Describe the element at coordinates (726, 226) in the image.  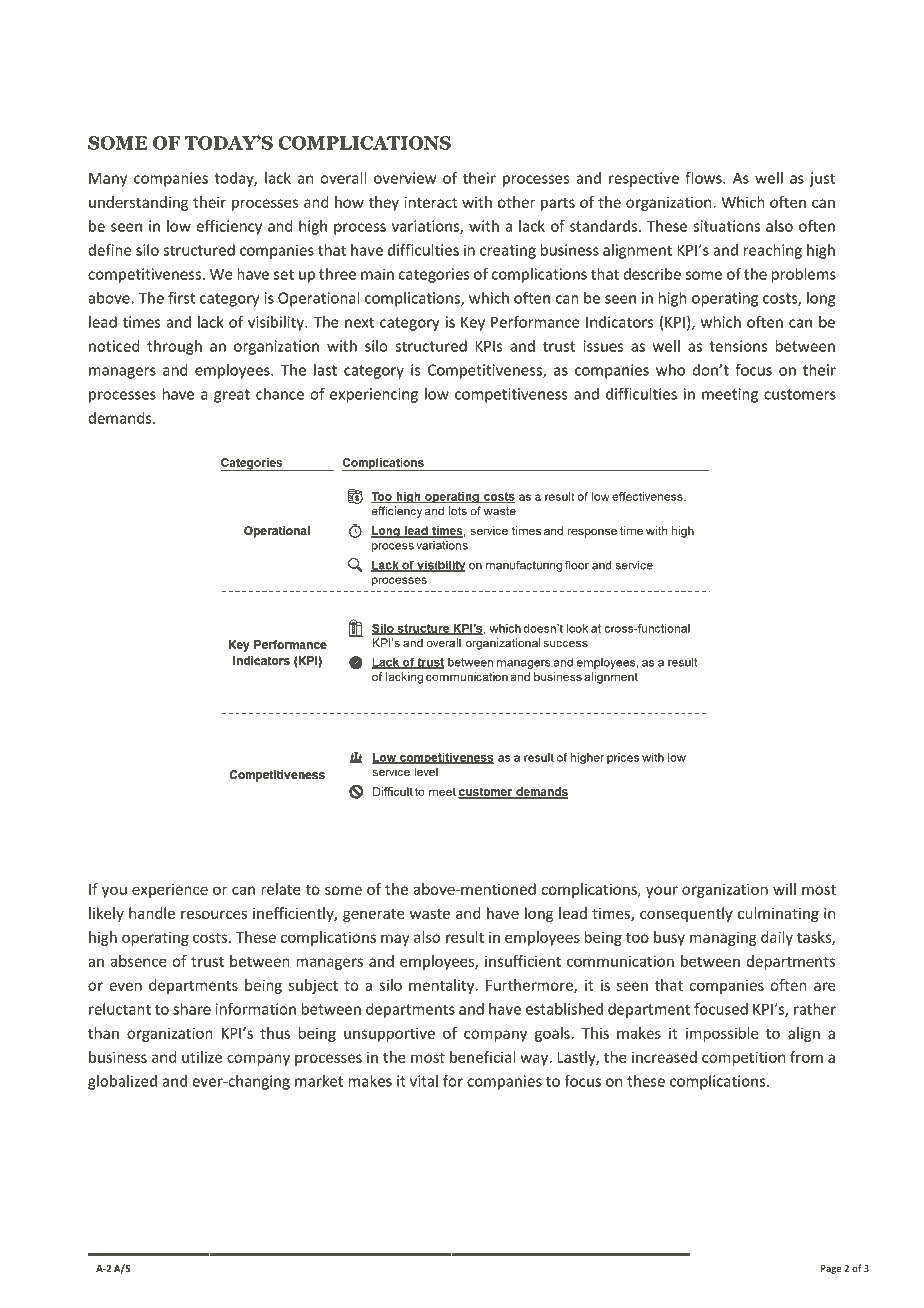
I see `situations` at that location.
